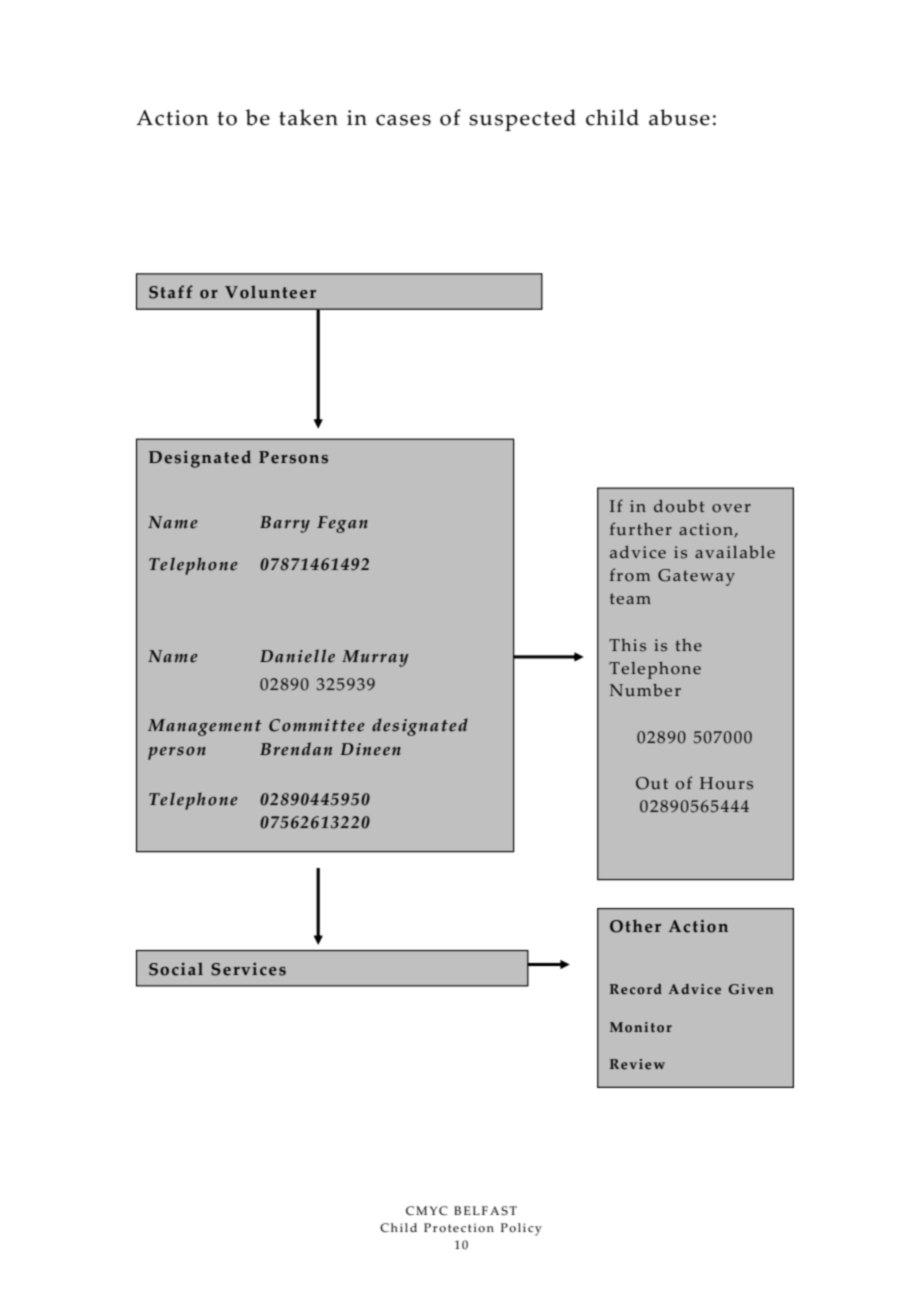  I want to click on Review, so click(637, 1064).
